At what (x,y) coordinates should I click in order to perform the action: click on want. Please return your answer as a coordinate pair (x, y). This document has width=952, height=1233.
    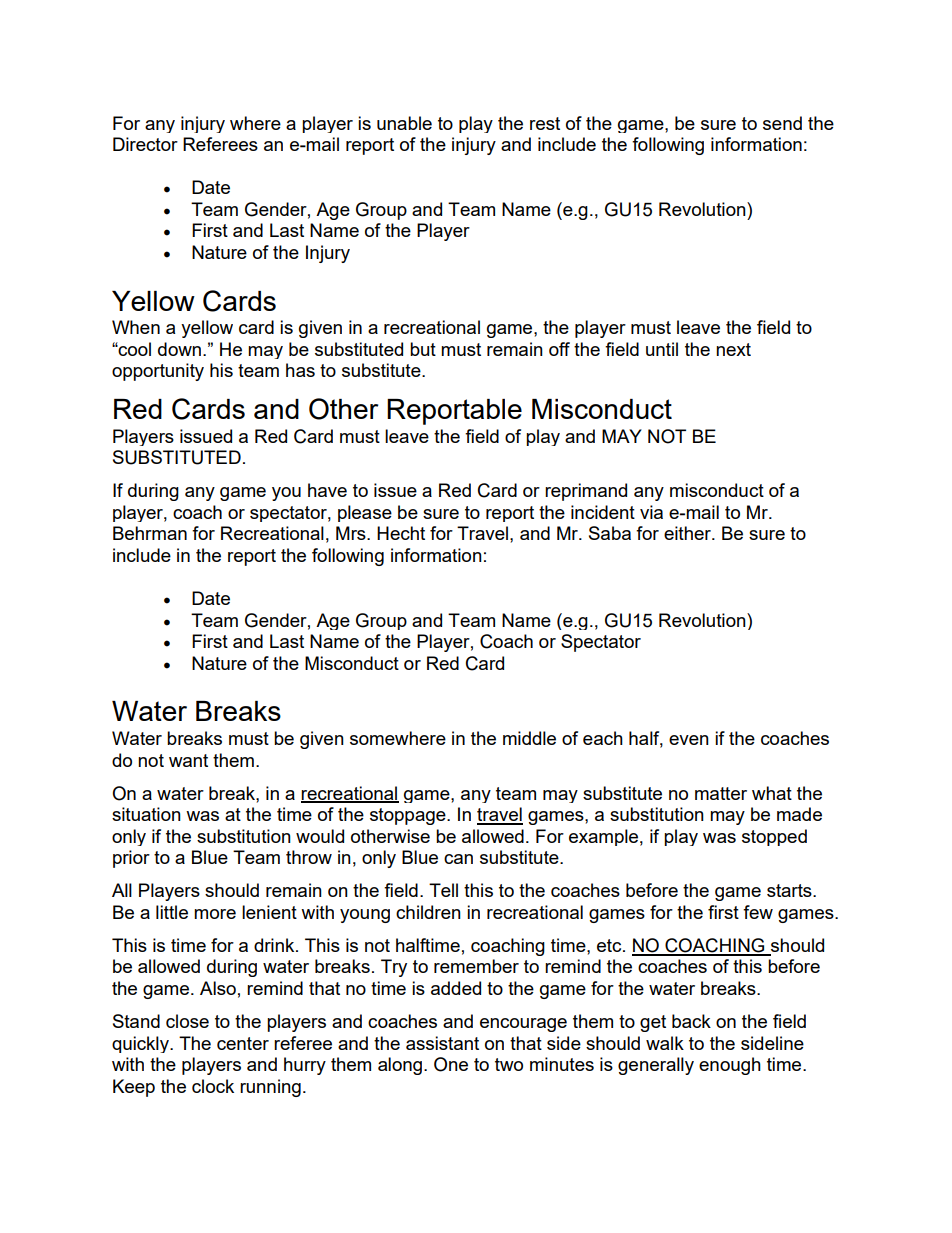
    Looking at the image, I should click on (188, 760).
